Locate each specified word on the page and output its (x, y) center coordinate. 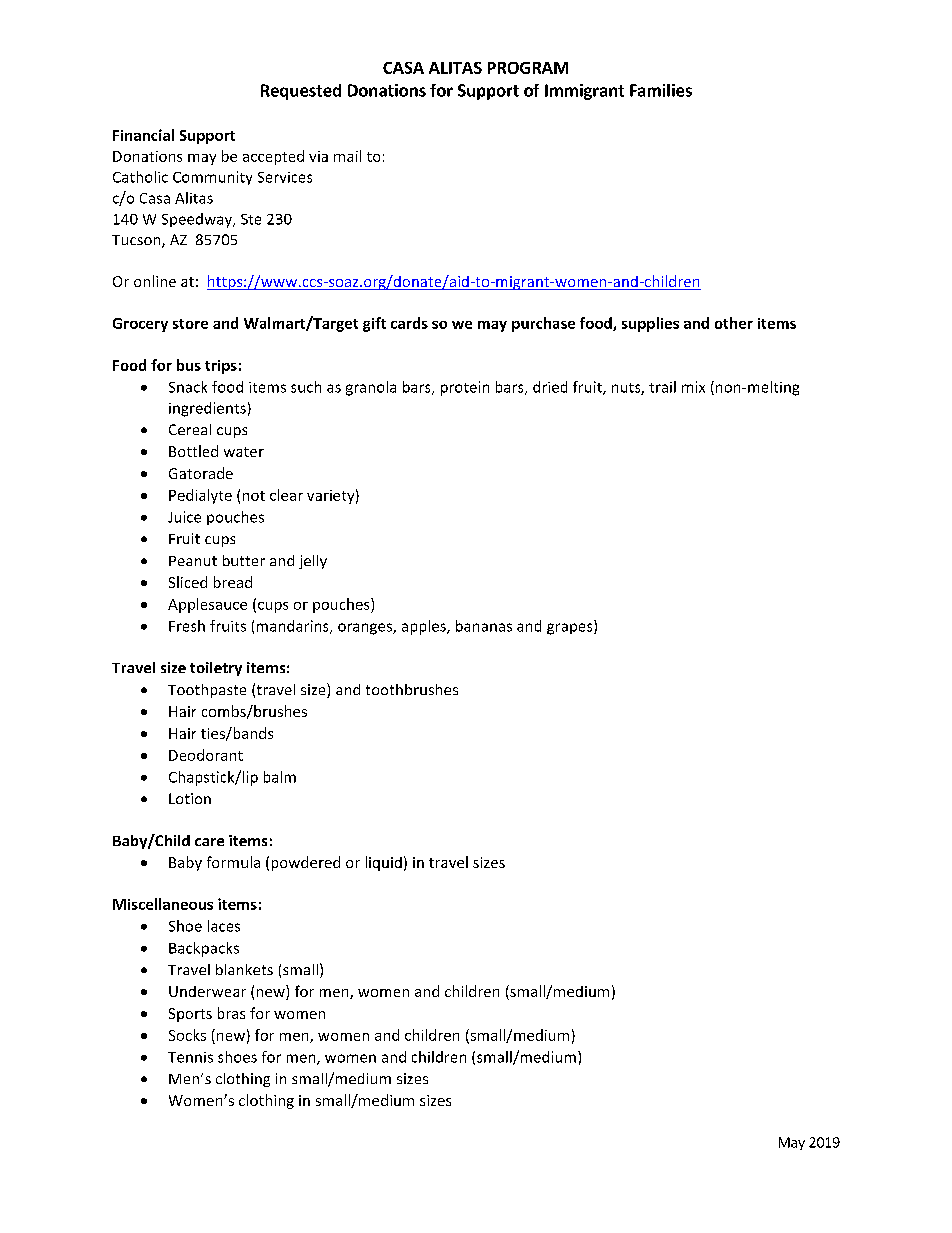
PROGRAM (528, 68)
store (190, 324)
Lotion (190, 798)
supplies (650, 324)
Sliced (188, 582)
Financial (143, 135)
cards (409, 323)
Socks (187, 1035)
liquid (384, 863)
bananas (484, 626)
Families (661, 90)
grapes (571, 629)
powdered (306, 863)
